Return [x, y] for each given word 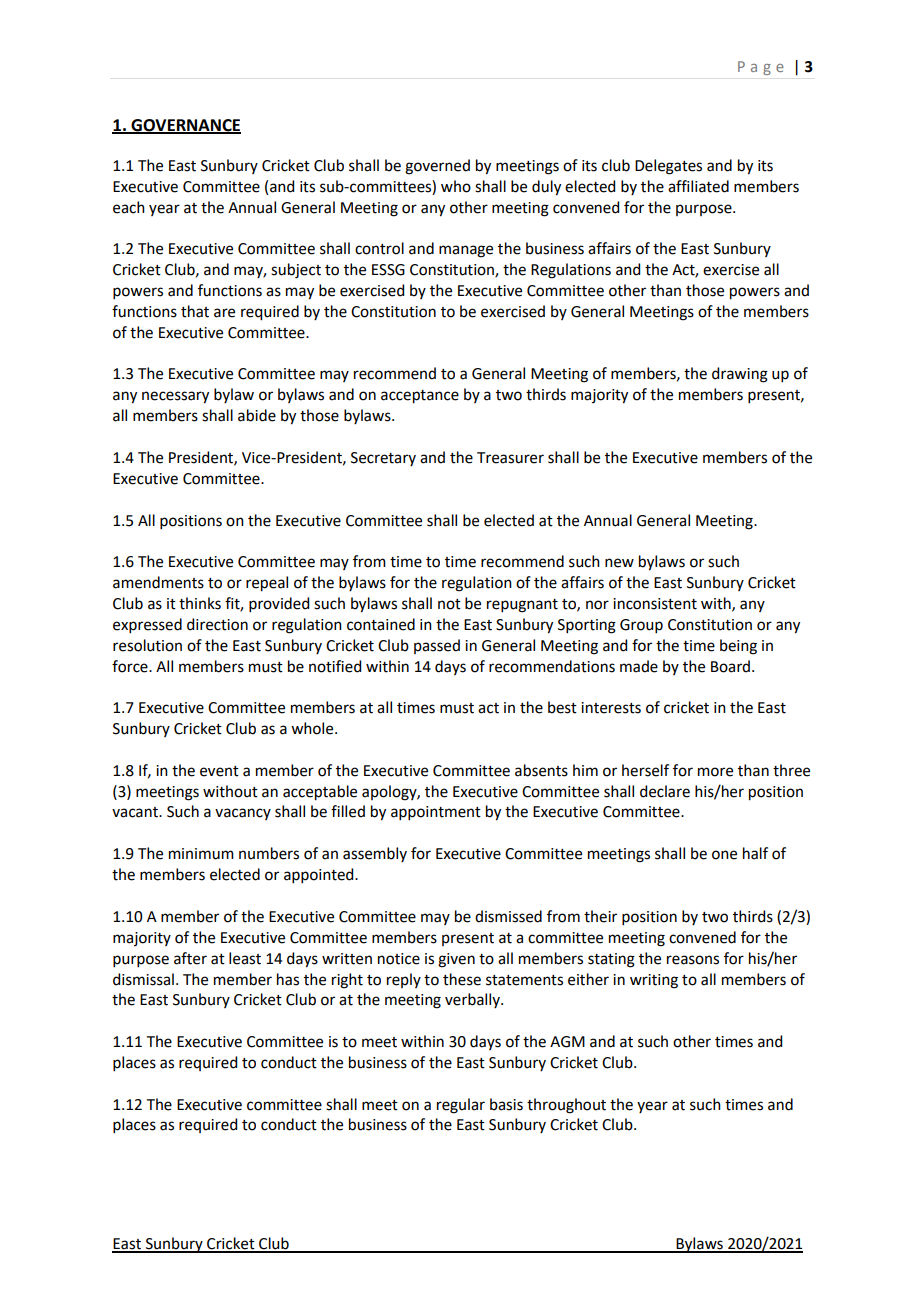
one [724, 855]
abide [257, 415]
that [195, 311]
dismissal [143, 979]
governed [437, 167]
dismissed [508, 916]
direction [217, 624]
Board [730, 666]
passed [437, 646]
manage [466, 251]
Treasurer [510, 458]
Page [761, 68]
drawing [740, 375]
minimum [201, 854]
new [619, 563]
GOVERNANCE [185, 126]
